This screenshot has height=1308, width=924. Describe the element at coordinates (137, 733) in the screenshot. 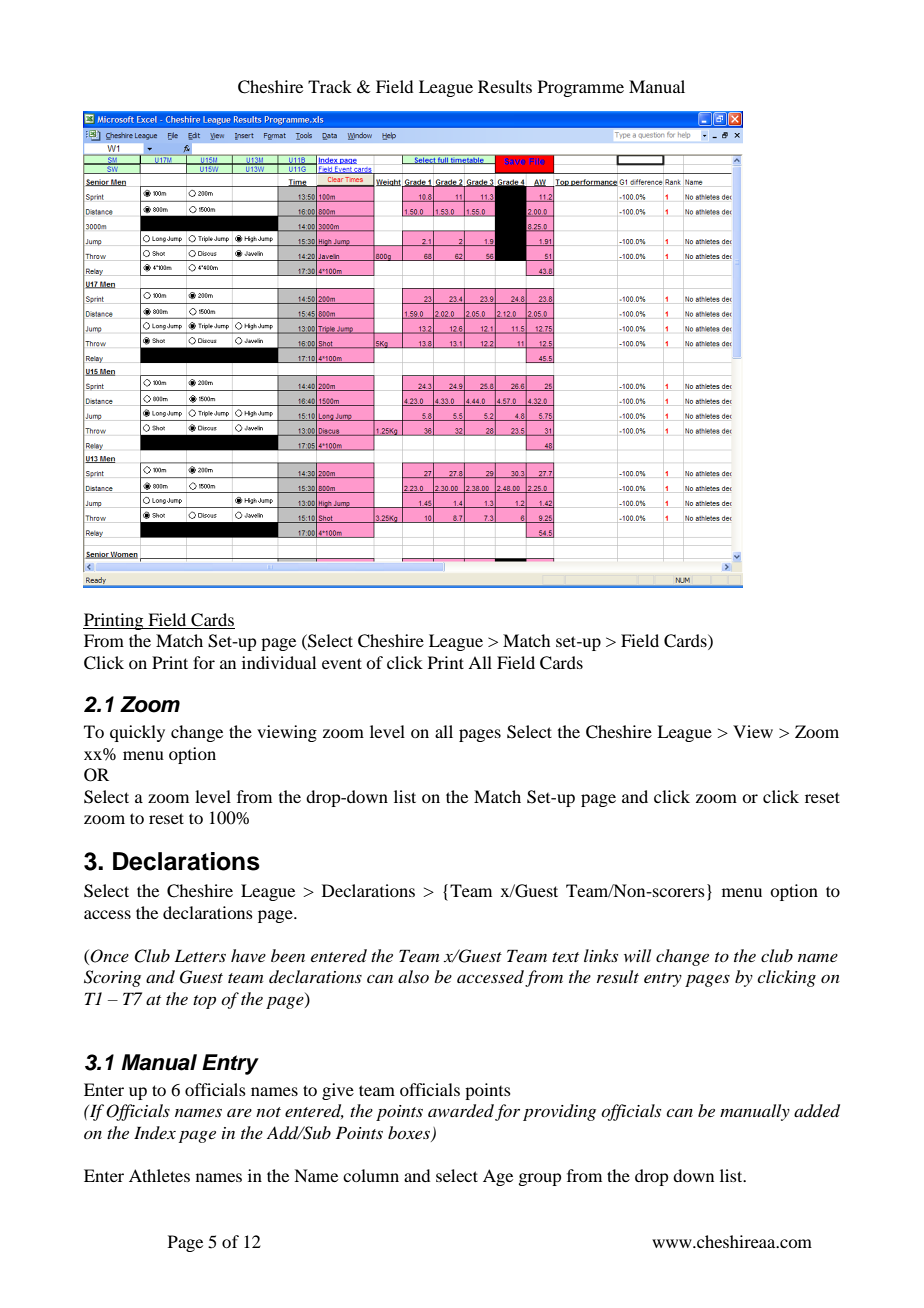

I see `quickly` at that location.
